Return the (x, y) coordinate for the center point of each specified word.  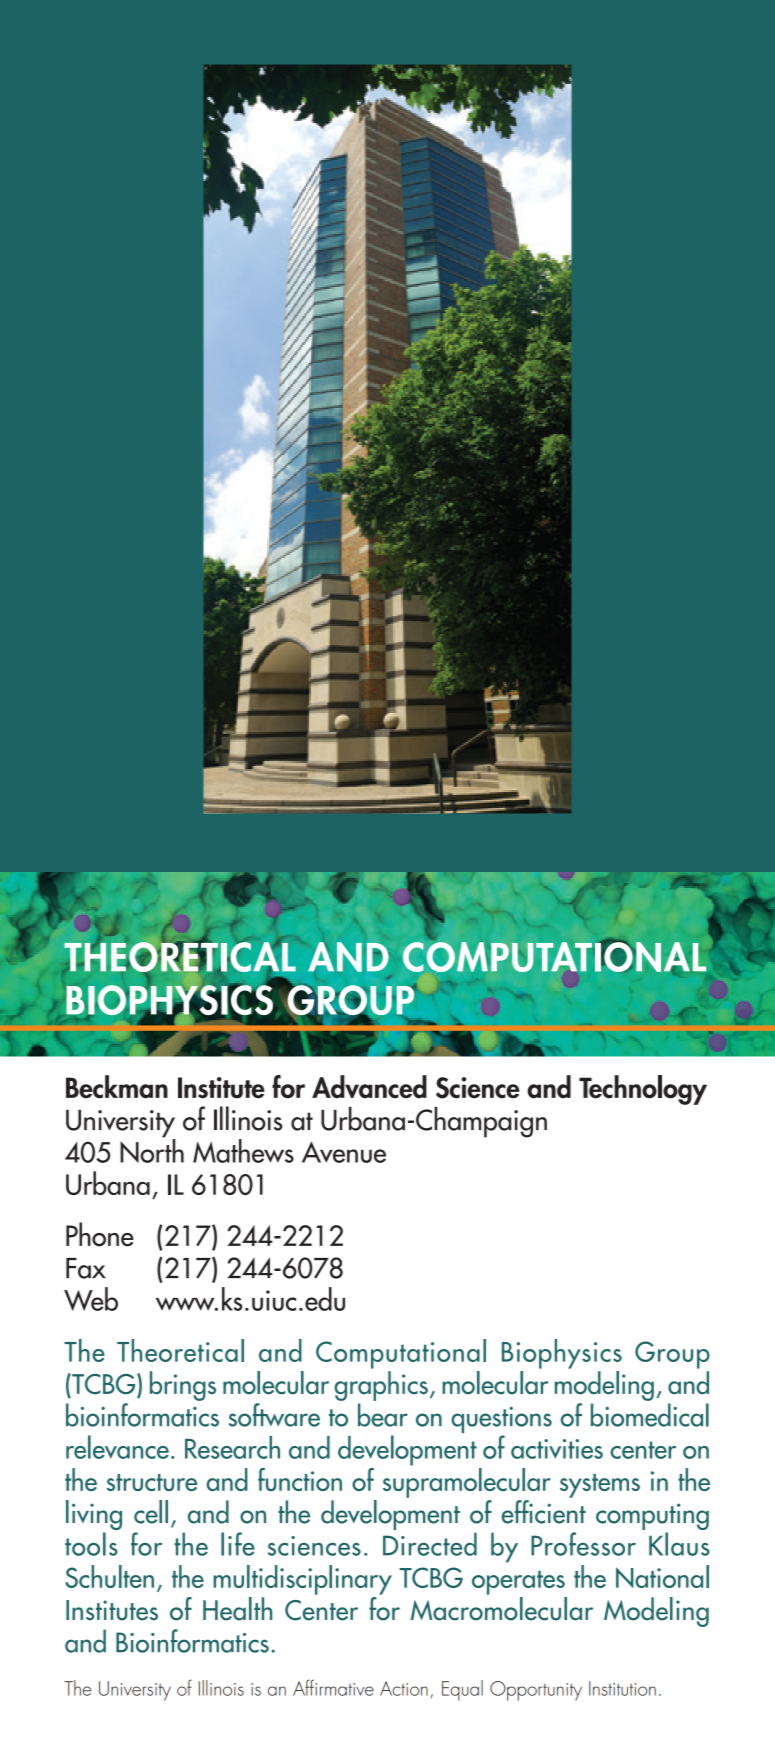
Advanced (369, 1087)
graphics (381, 1386)
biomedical (650, 1415)
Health (237, 1609)
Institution (622, 1688)
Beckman (117, 1087)
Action (404, 1688)
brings (183, 1386)
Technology (643, 1090)
